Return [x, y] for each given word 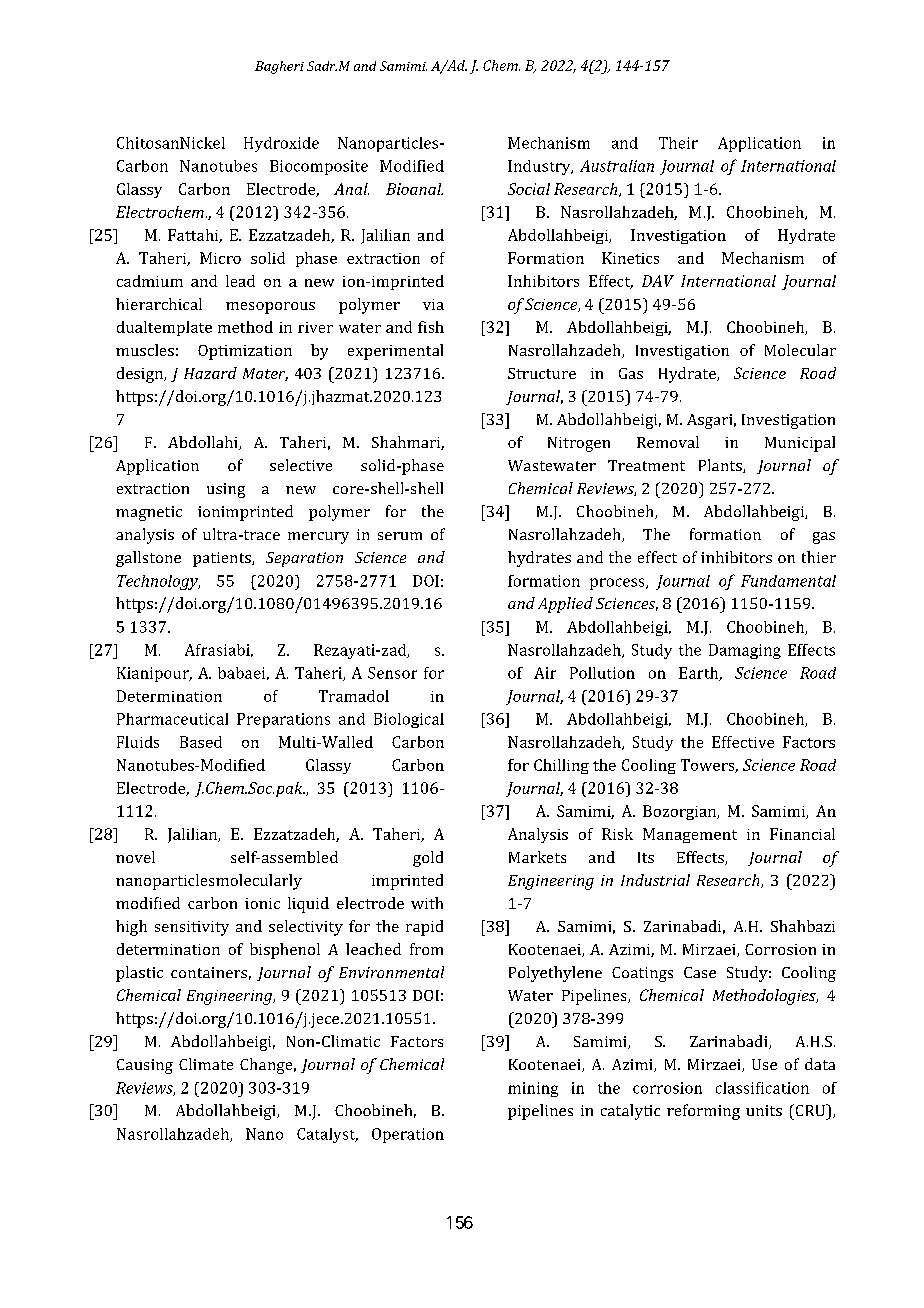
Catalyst [327, 1135]
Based [201, 742]
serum [400, 536]
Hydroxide [281, 144]
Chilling [561, 766]
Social [529, 189]
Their [678, 143]
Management [690, 835]
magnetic [149, 513]
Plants [721, 466]
